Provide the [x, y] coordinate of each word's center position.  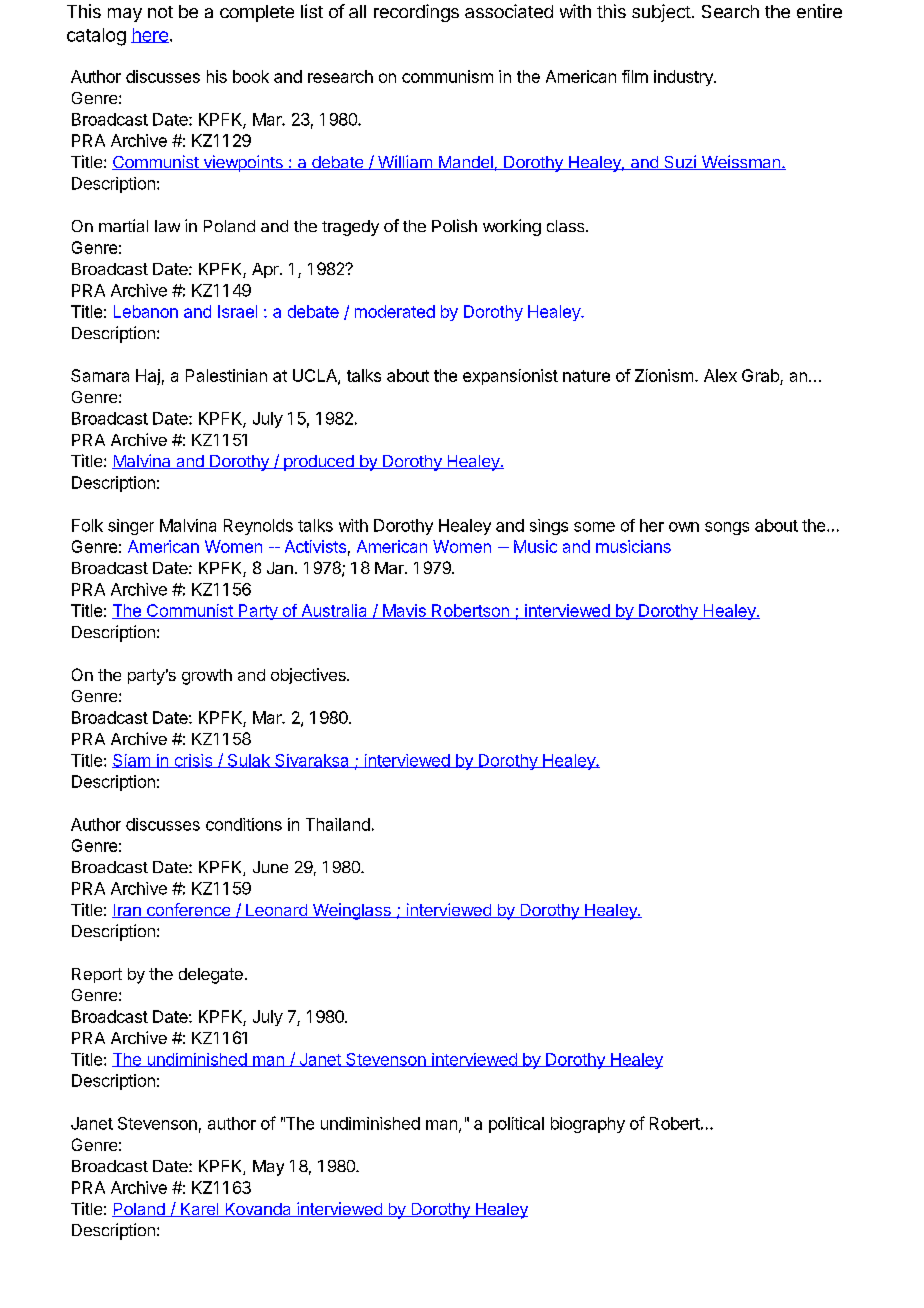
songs [727, 528]
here [150, 35]
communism [447, 76]
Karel [199, 1210]
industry [684, 78]
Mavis [404, 611]
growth [207, 677]
